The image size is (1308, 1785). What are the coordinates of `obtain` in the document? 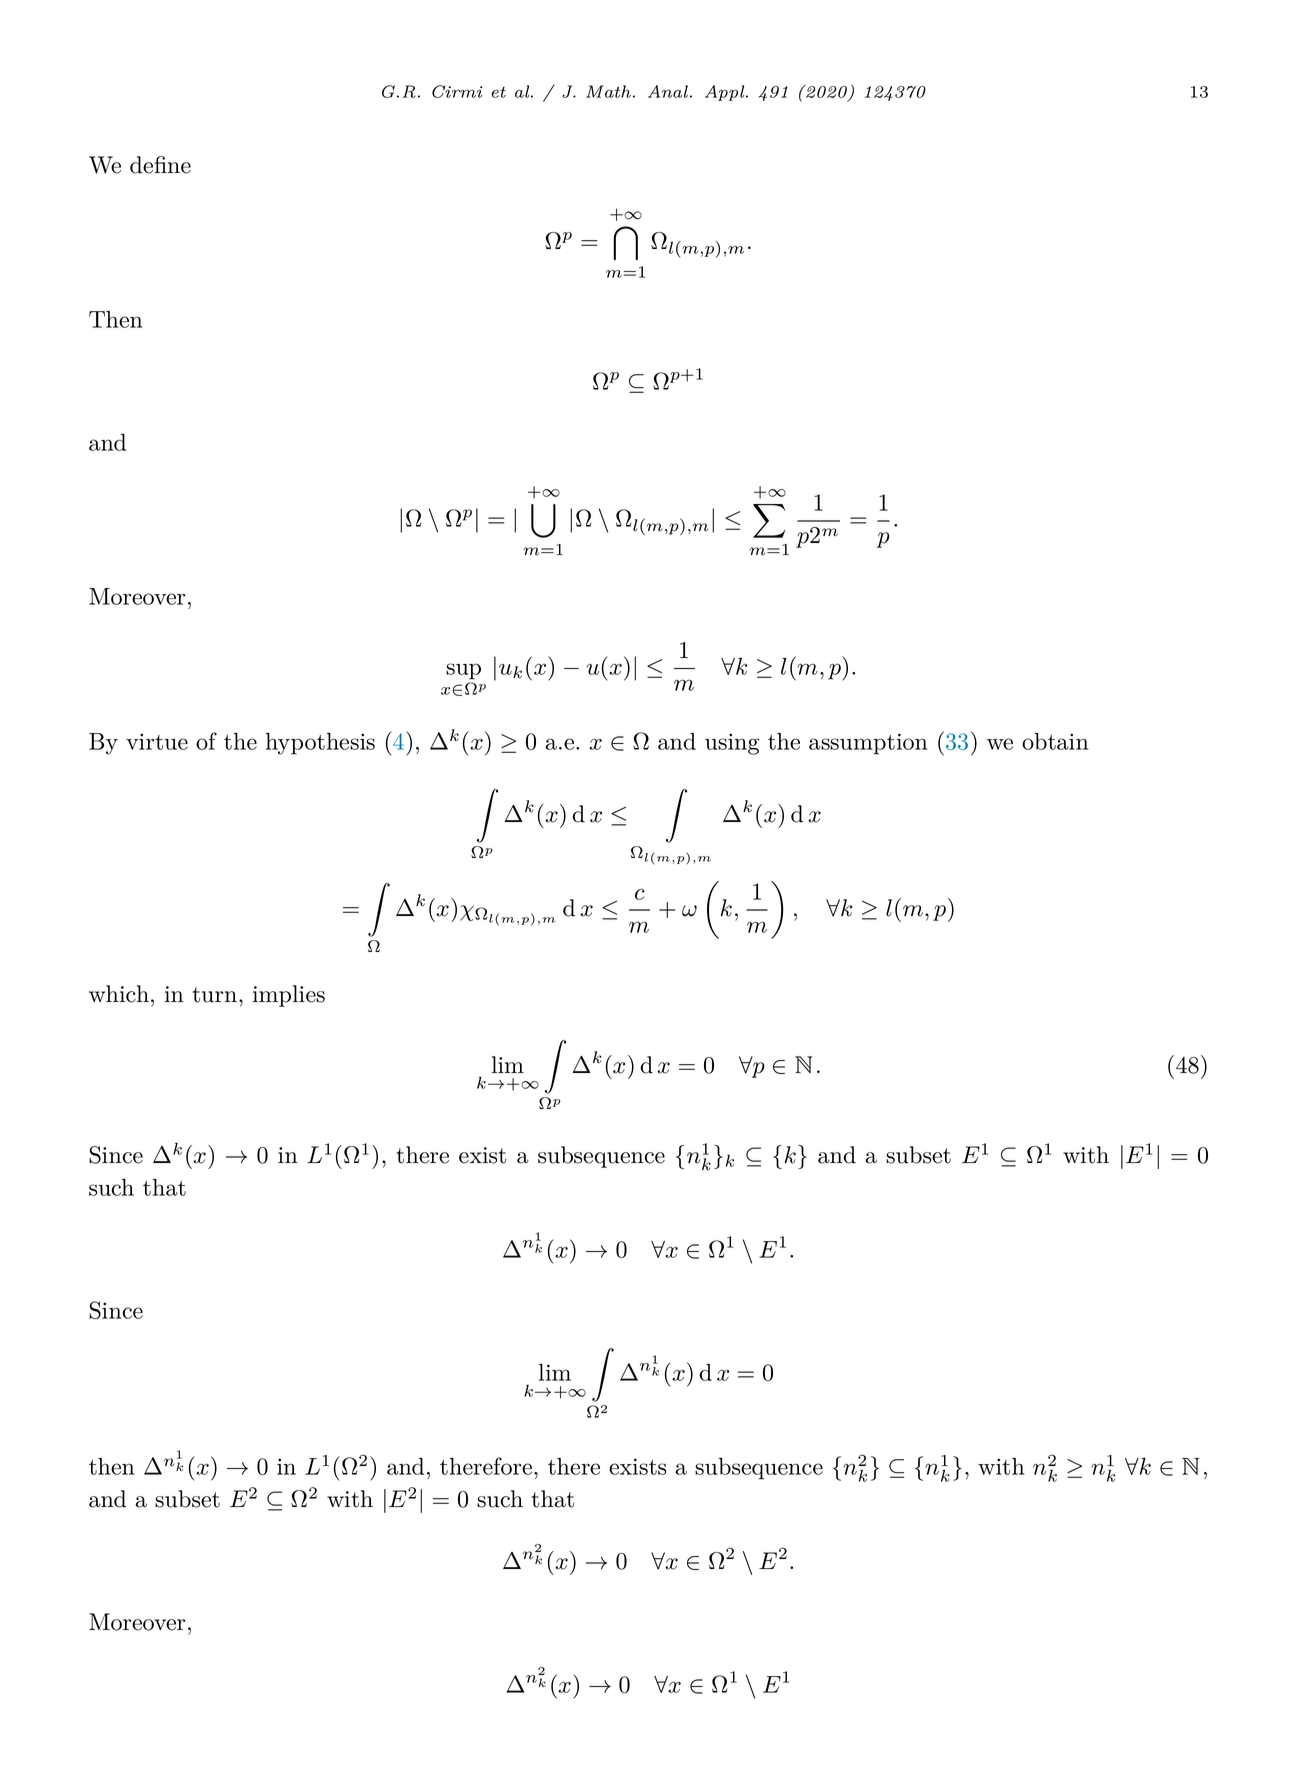 It's located at (1055, 741).
